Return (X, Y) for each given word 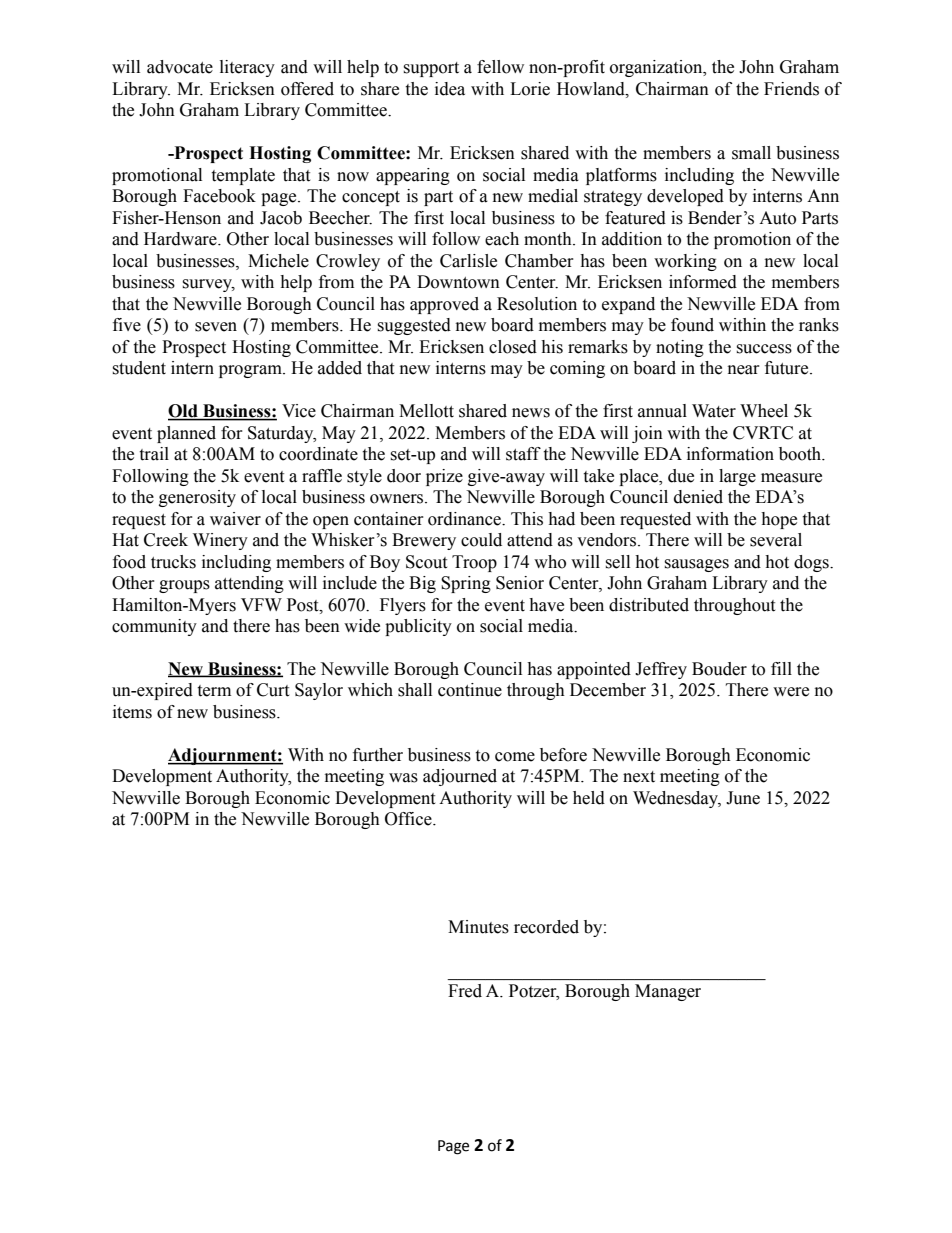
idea (450, 89)
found (692, 325)
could (481, 540)
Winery (220, 541)
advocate (180, 67)
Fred (465, 991)
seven (216, 327)
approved (444, 305)
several (776, 540)
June (743, 798)
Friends (791, 89)
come (515, 757)
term (214, 691)
